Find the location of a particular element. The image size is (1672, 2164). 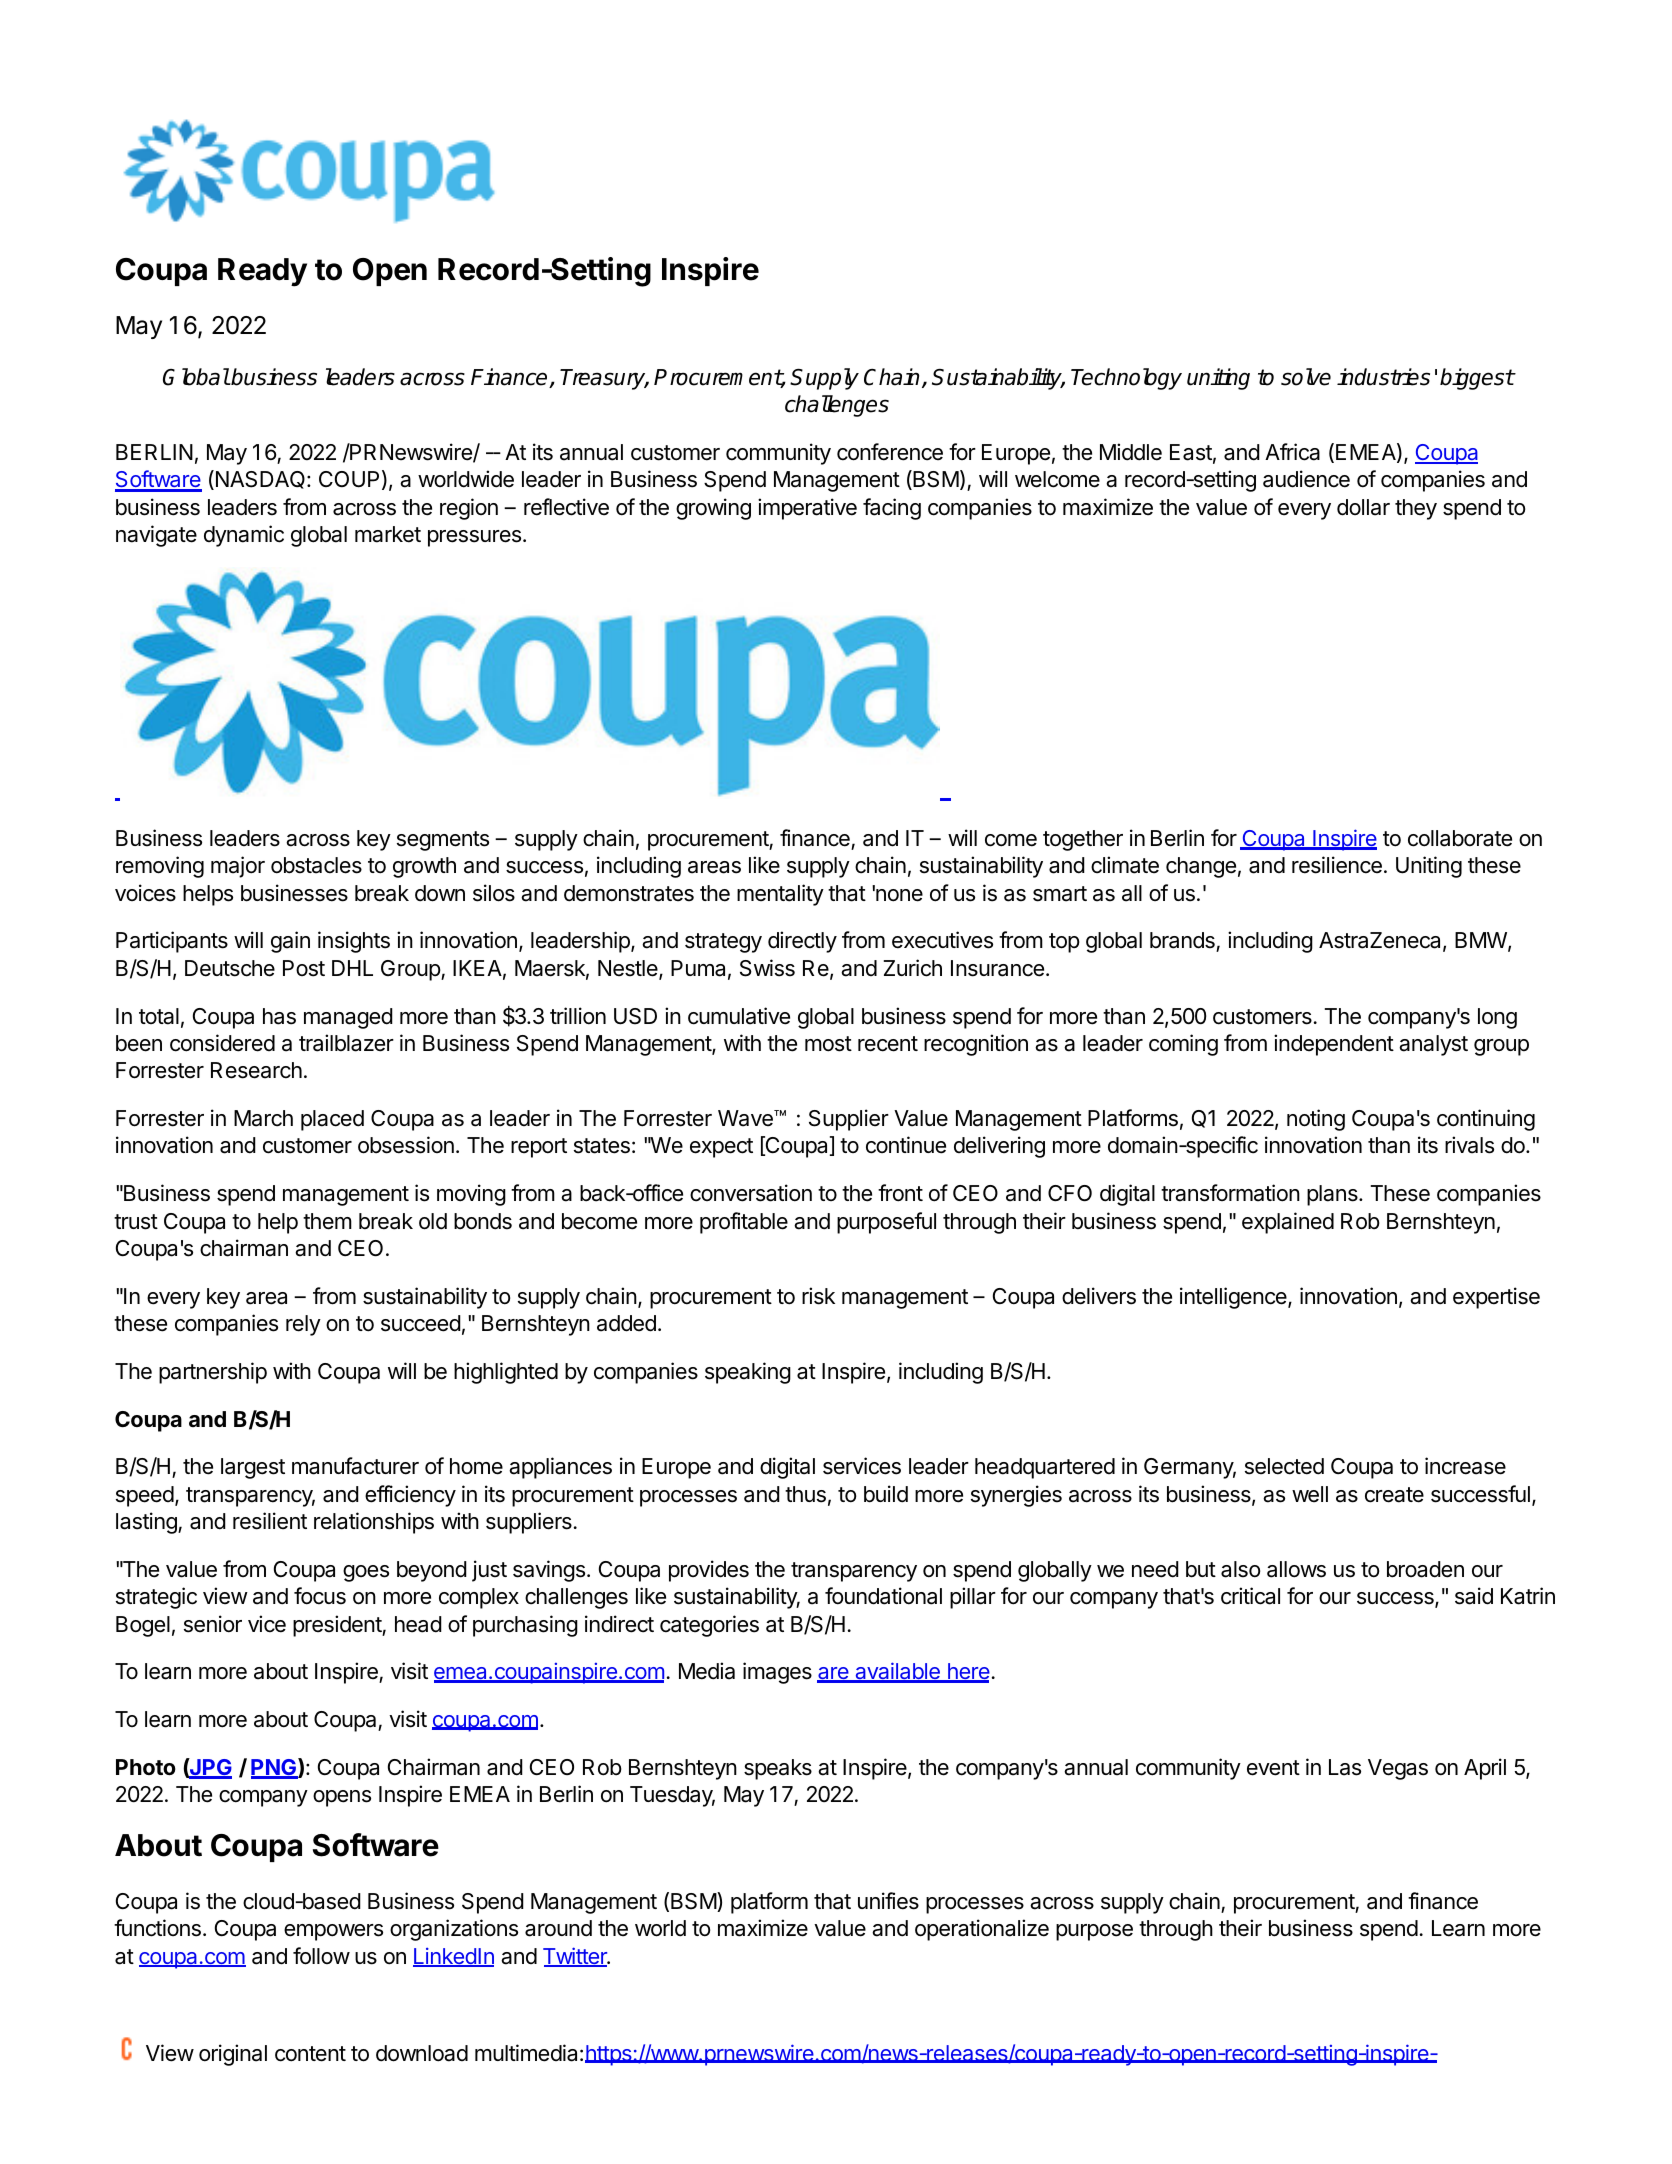

dynamic is located at coordinates (244, 536).
